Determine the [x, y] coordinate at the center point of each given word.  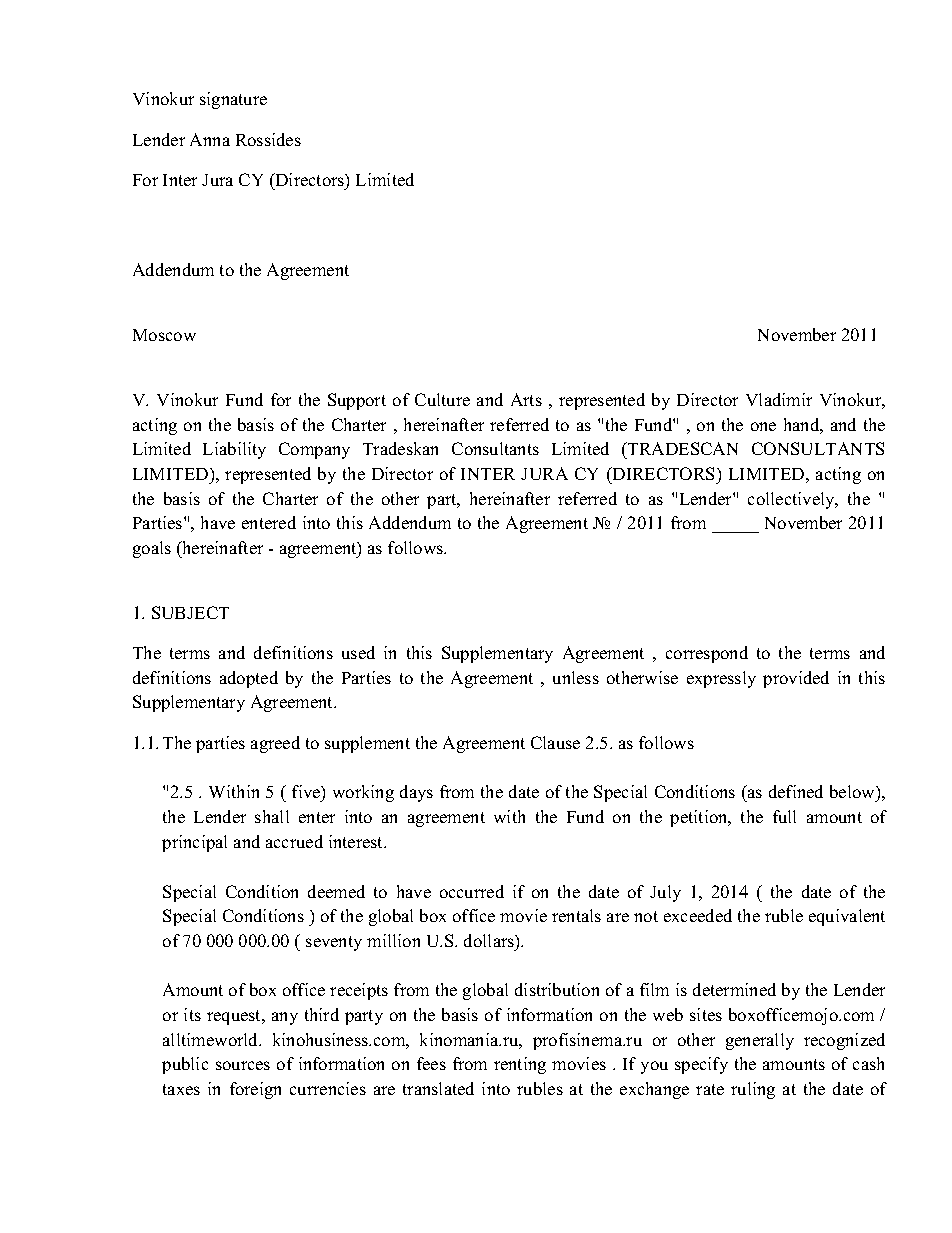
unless [576, 677]
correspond [707, 654]
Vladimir [779, 399]
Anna [210, 139]
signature [233, 100]
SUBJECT [190, 612]
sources [243, 1065]
